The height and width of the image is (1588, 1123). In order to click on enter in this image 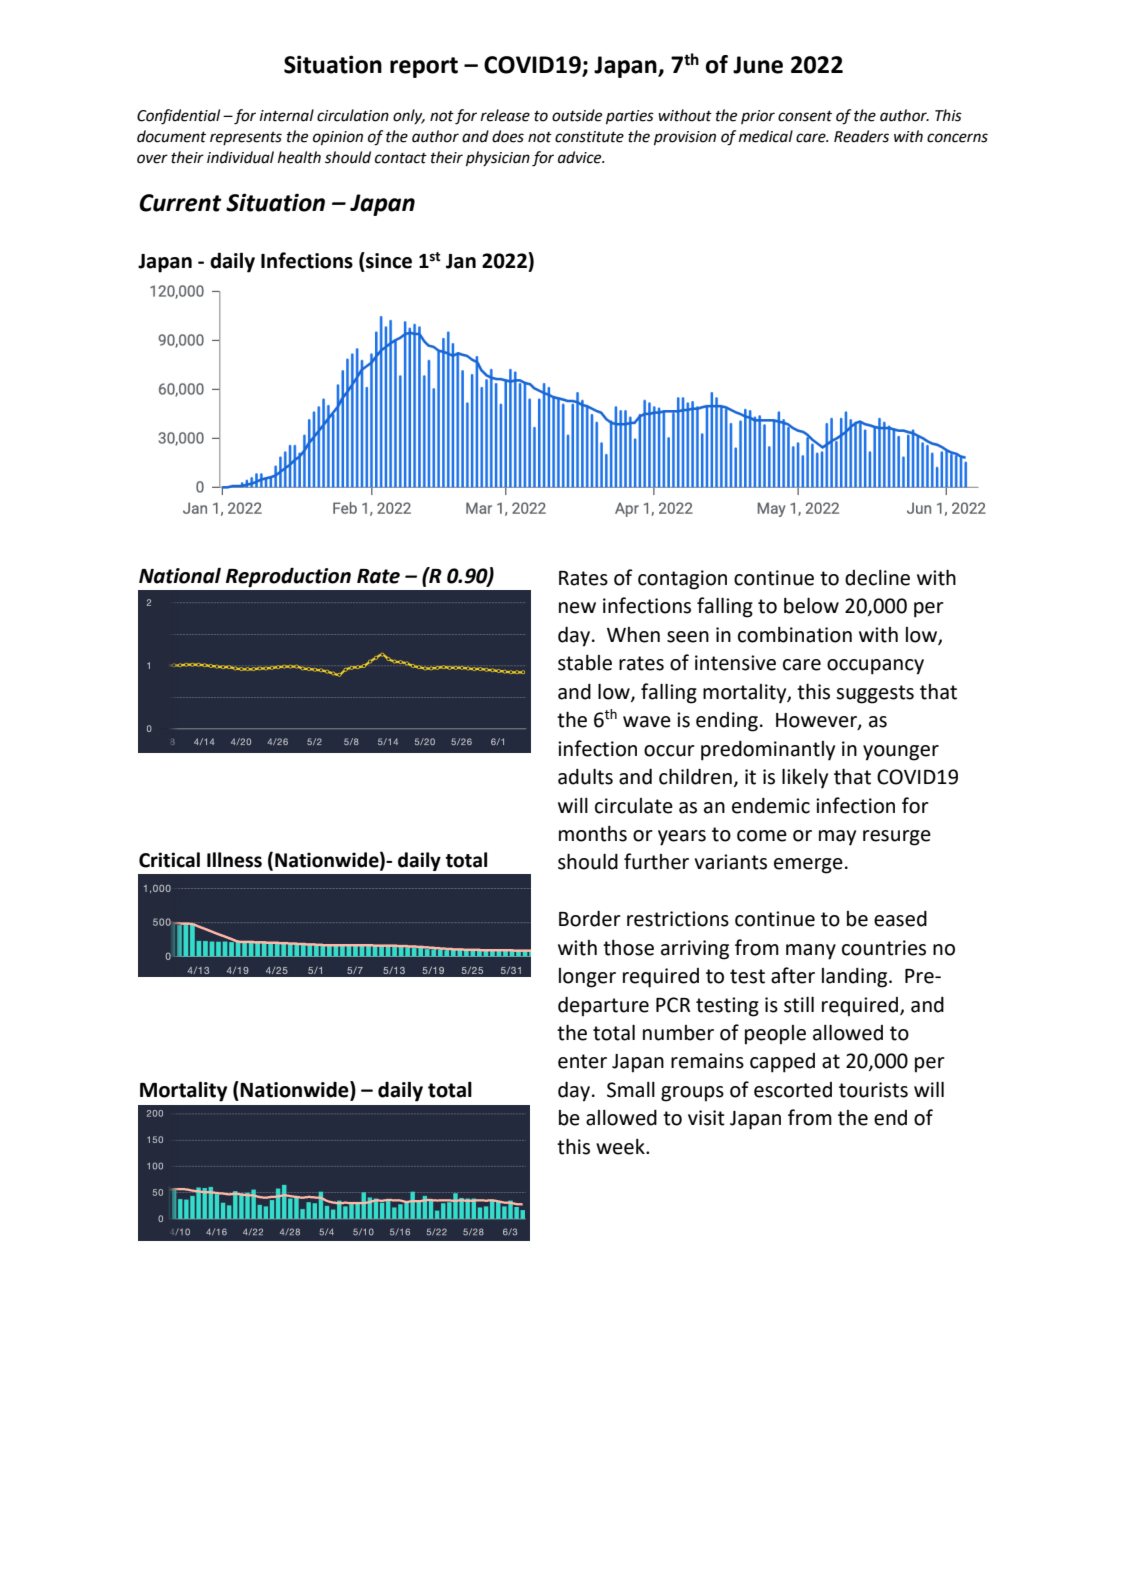, I will do `click(582, 1061)`.
